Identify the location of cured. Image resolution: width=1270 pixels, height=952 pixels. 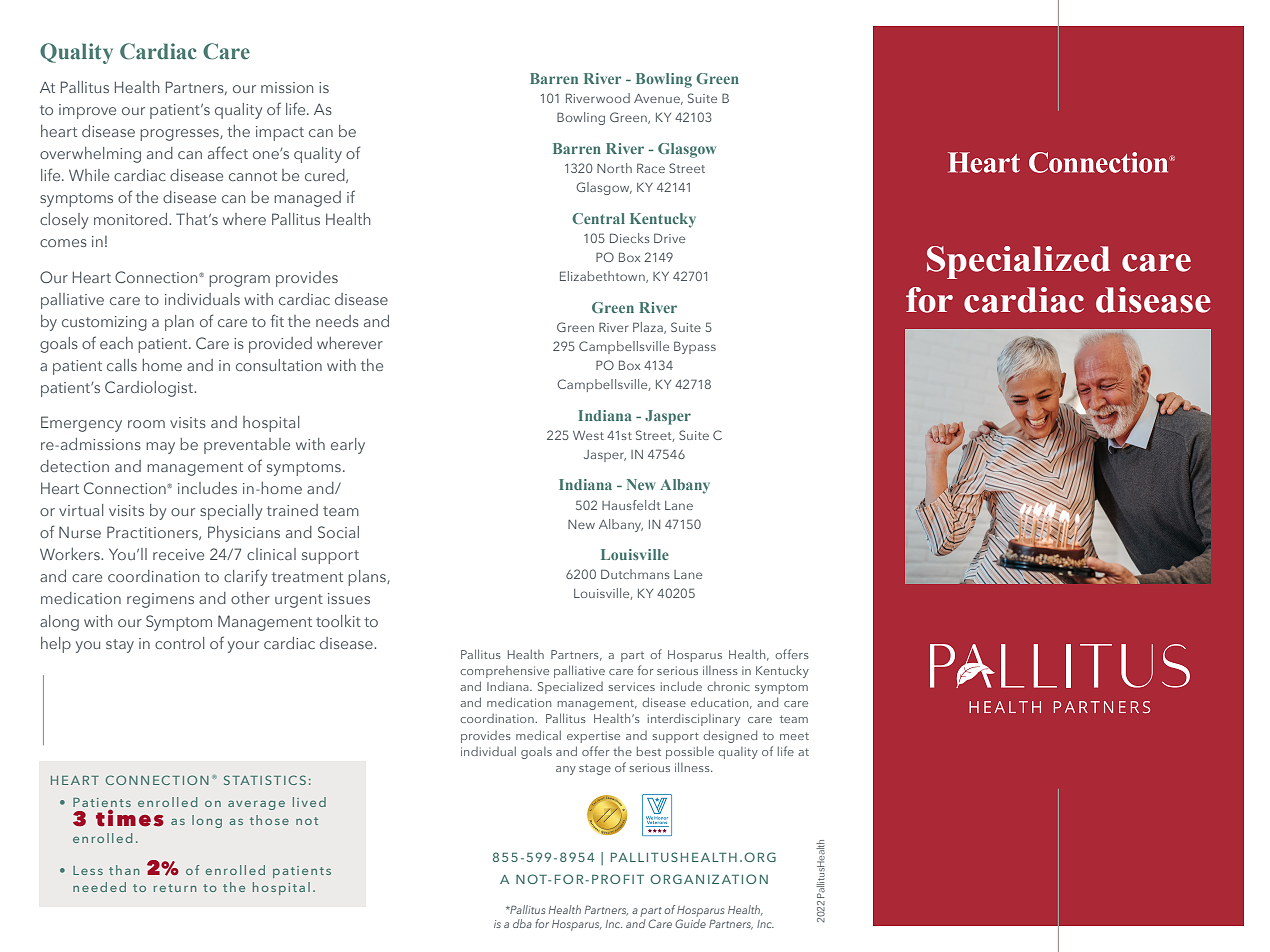
(326, 176).
